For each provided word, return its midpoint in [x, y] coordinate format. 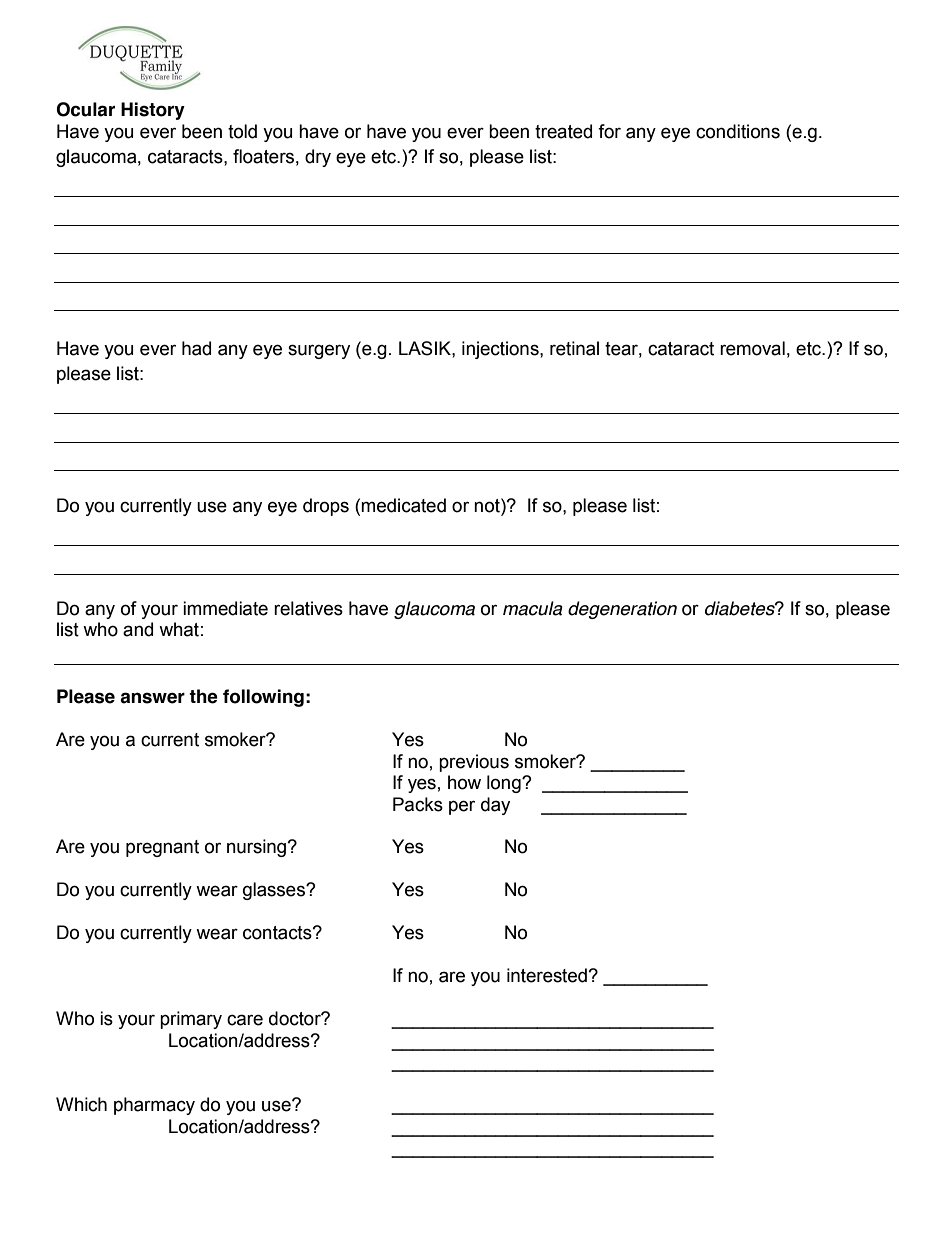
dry [318, 158]
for [609, 131]
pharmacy [154, 1106]
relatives [308, 608]
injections [501, 350]
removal [752, 348]
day [495, 806]
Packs [418, 804]
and [138, 629]
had [196, 348]
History [153, 111]
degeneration [622, 610]
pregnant [162, 848]
